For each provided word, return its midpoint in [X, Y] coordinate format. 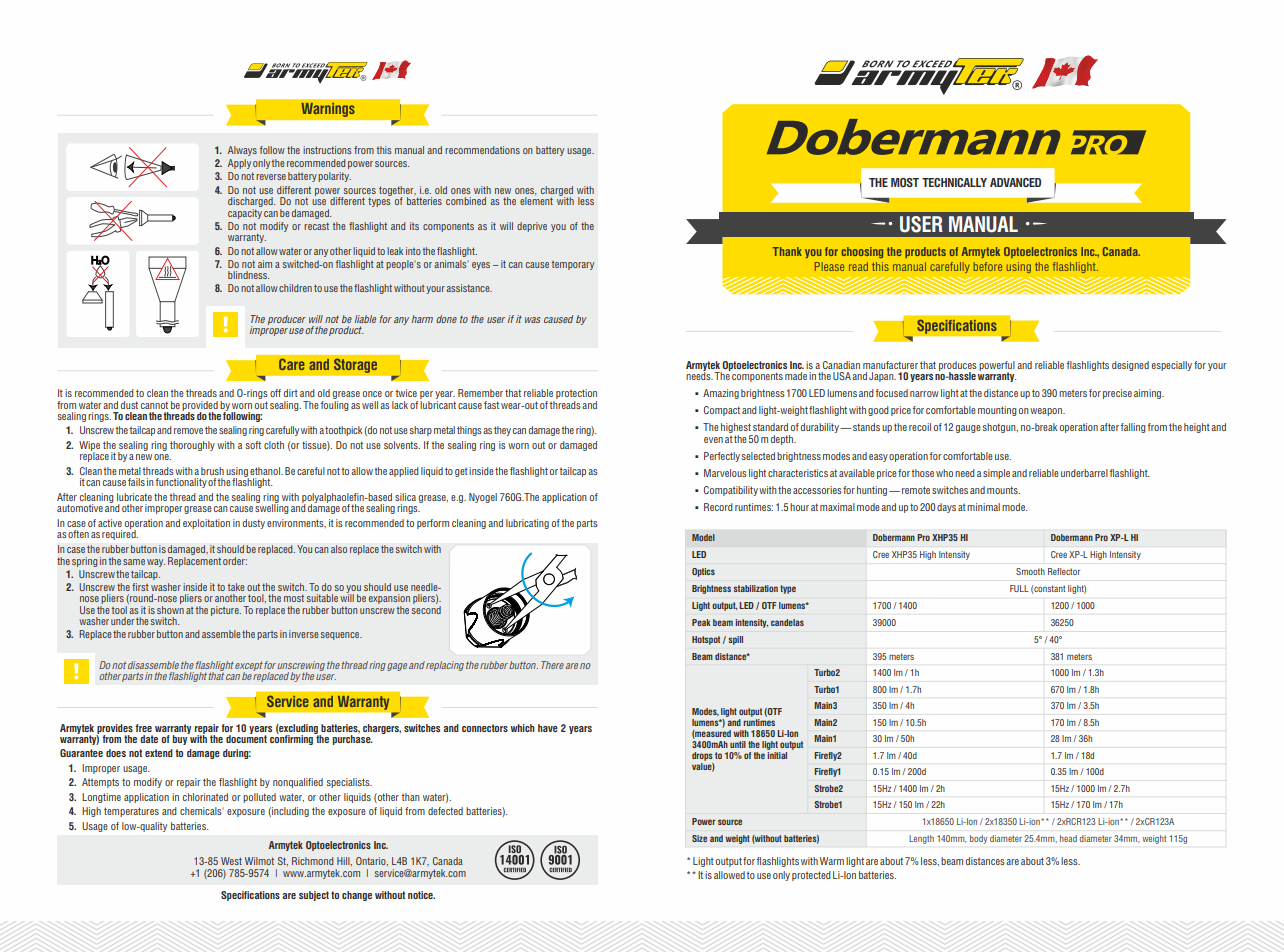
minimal [983, 507]
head [1068, 838]
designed [1130, 366]
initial [777, 755]
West [231, 861]
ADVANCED [1015, 182]
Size [699, 838]
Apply [239, 164]
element [536, 201]
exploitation [206, 524]
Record [718, 507]
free [143, 728]
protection [575, 395]
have [548, 728]
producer [287, 320]
